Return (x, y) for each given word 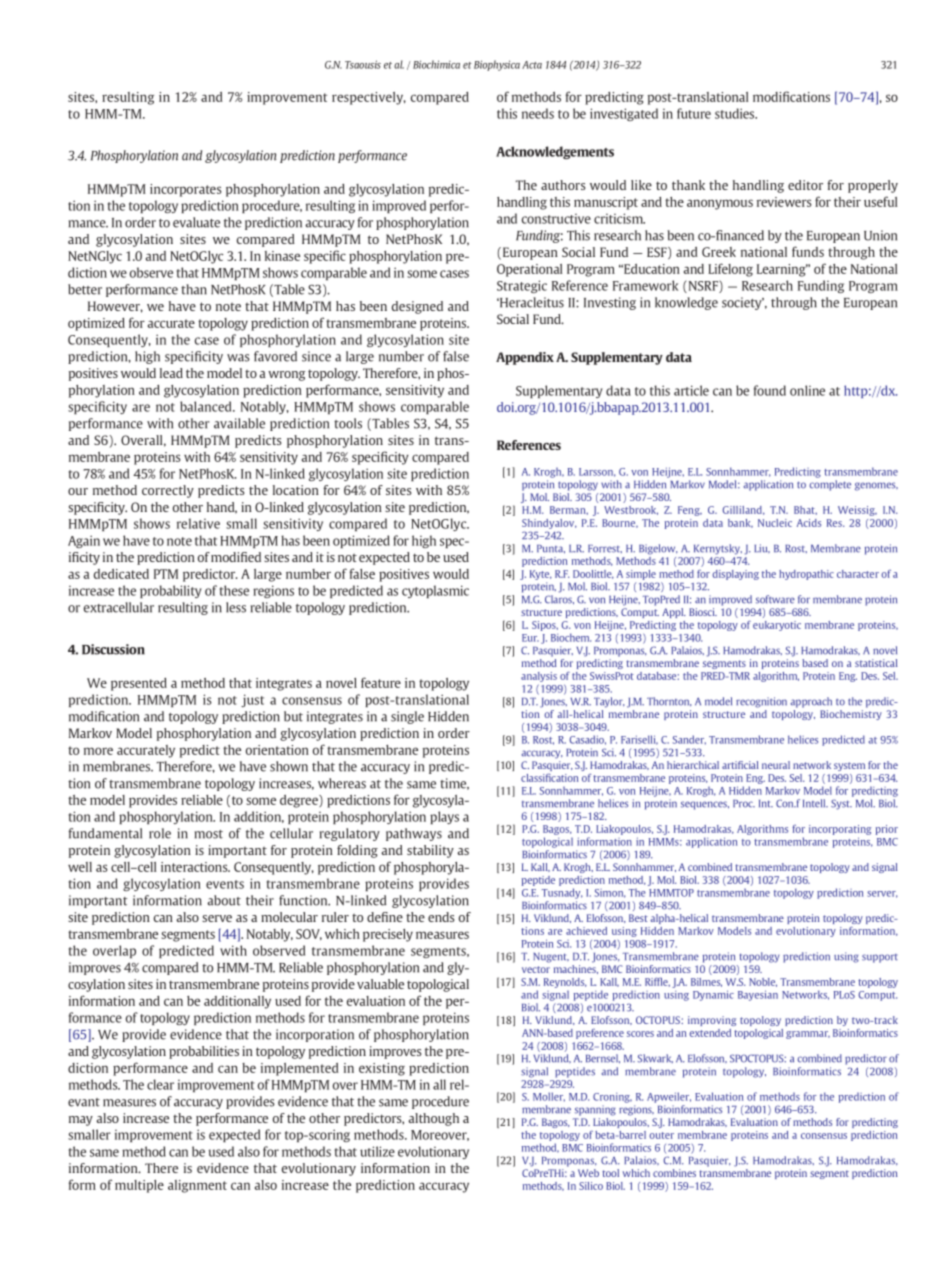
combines (674, 1173)
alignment (197, 1186)
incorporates (186, 190)
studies (736, 113)
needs (538, 113)
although (433, 1119)
